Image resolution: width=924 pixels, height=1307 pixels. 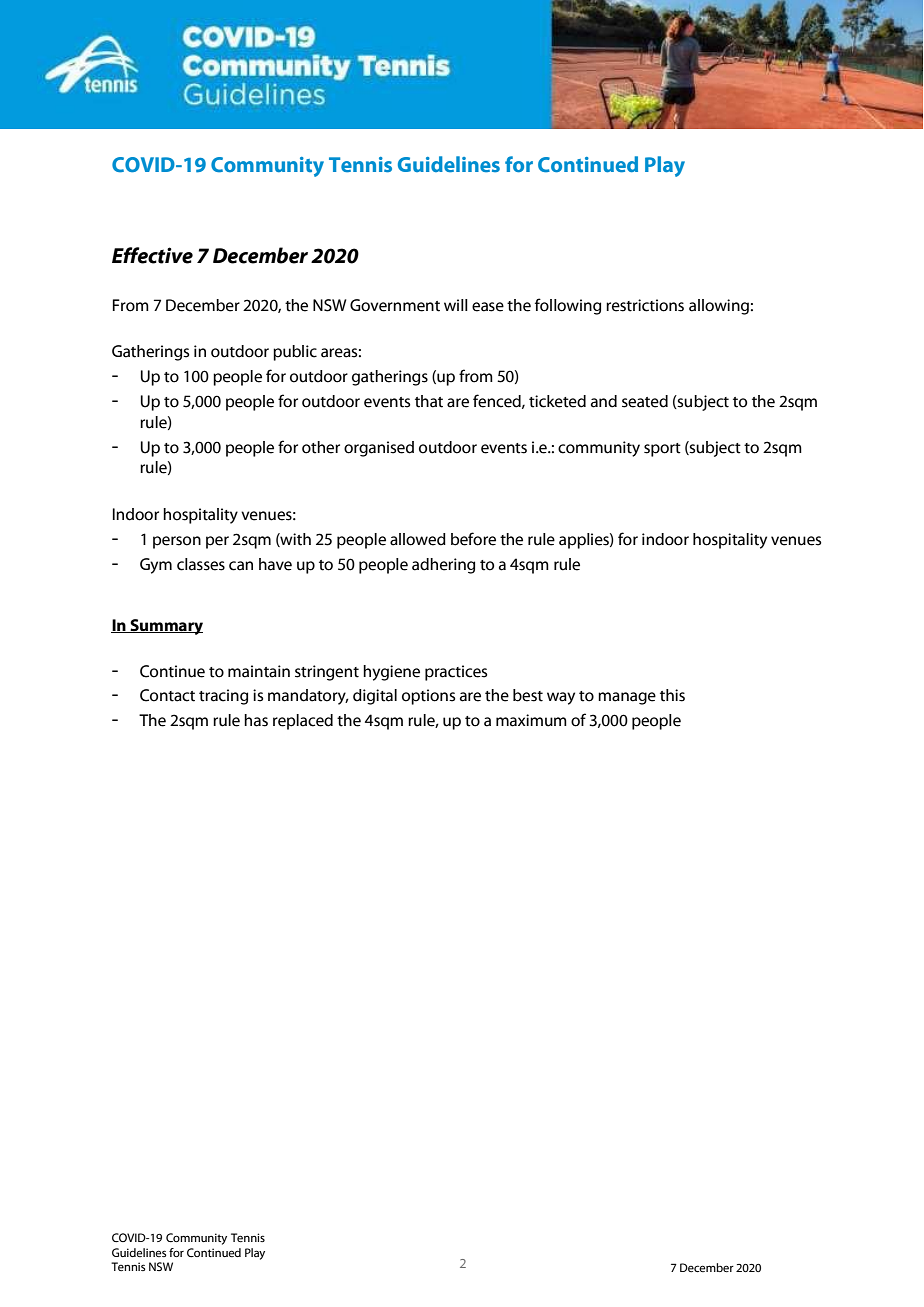 What do you see at coordinates (456, 305) in the image?
I see `will` at bounding box center [456, 305].
